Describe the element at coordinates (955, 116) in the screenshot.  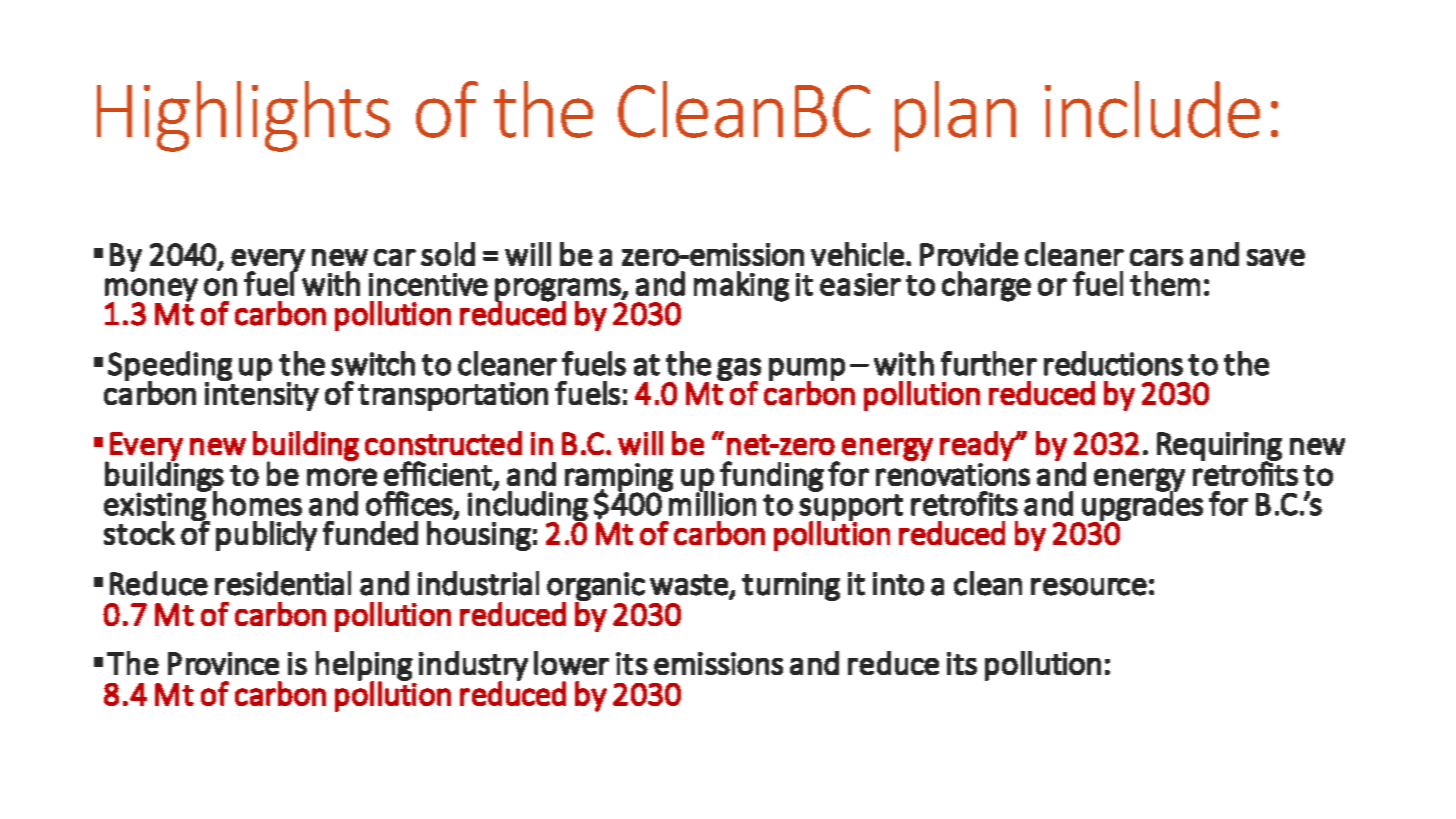
I see `plan` at that location.
